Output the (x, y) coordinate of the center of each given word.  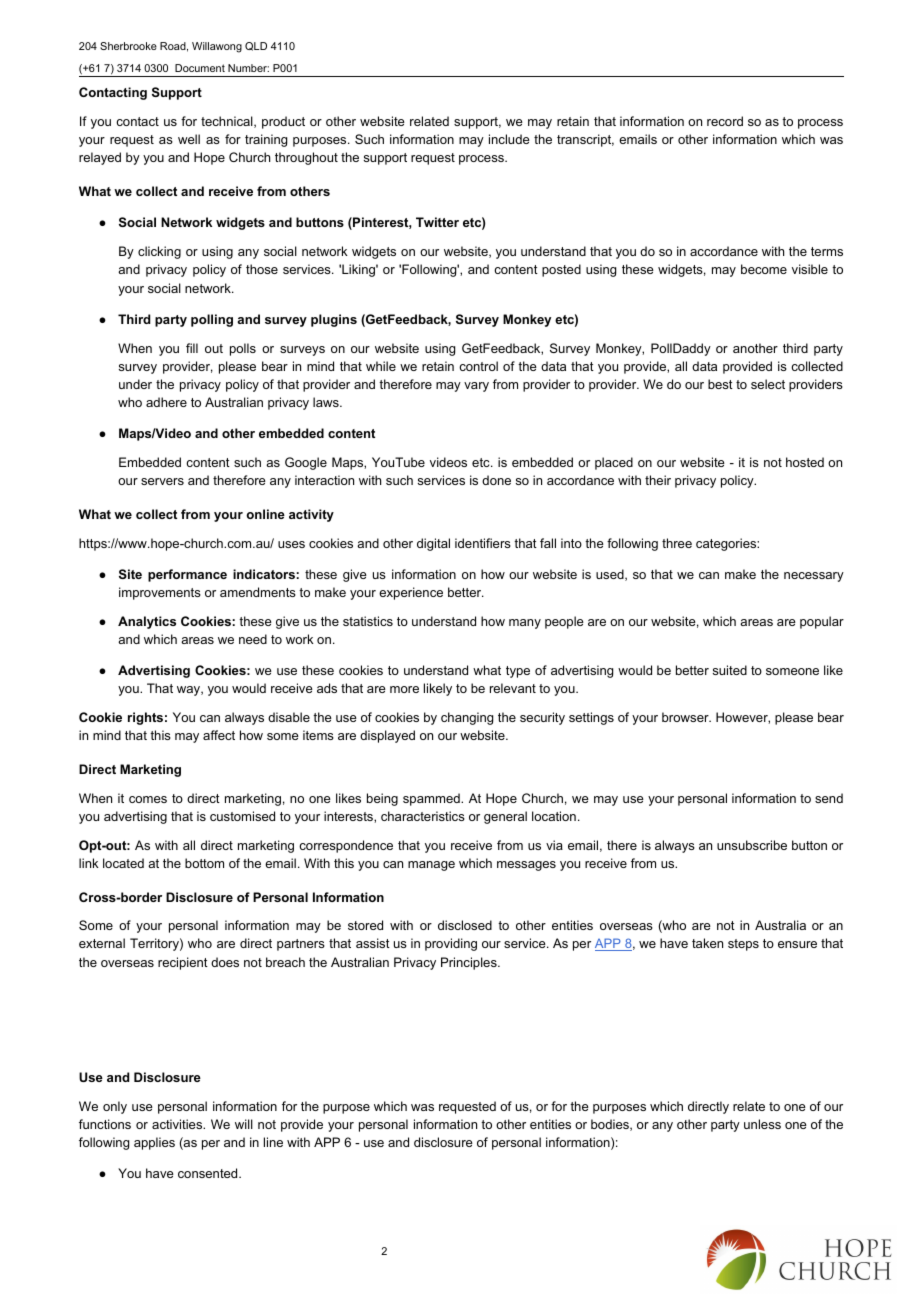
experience (411, 593)
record (725, 121)
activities (178, 1124)
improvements (160, 593)
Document (200, 68)
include (509, 139)
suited (730, 670)
